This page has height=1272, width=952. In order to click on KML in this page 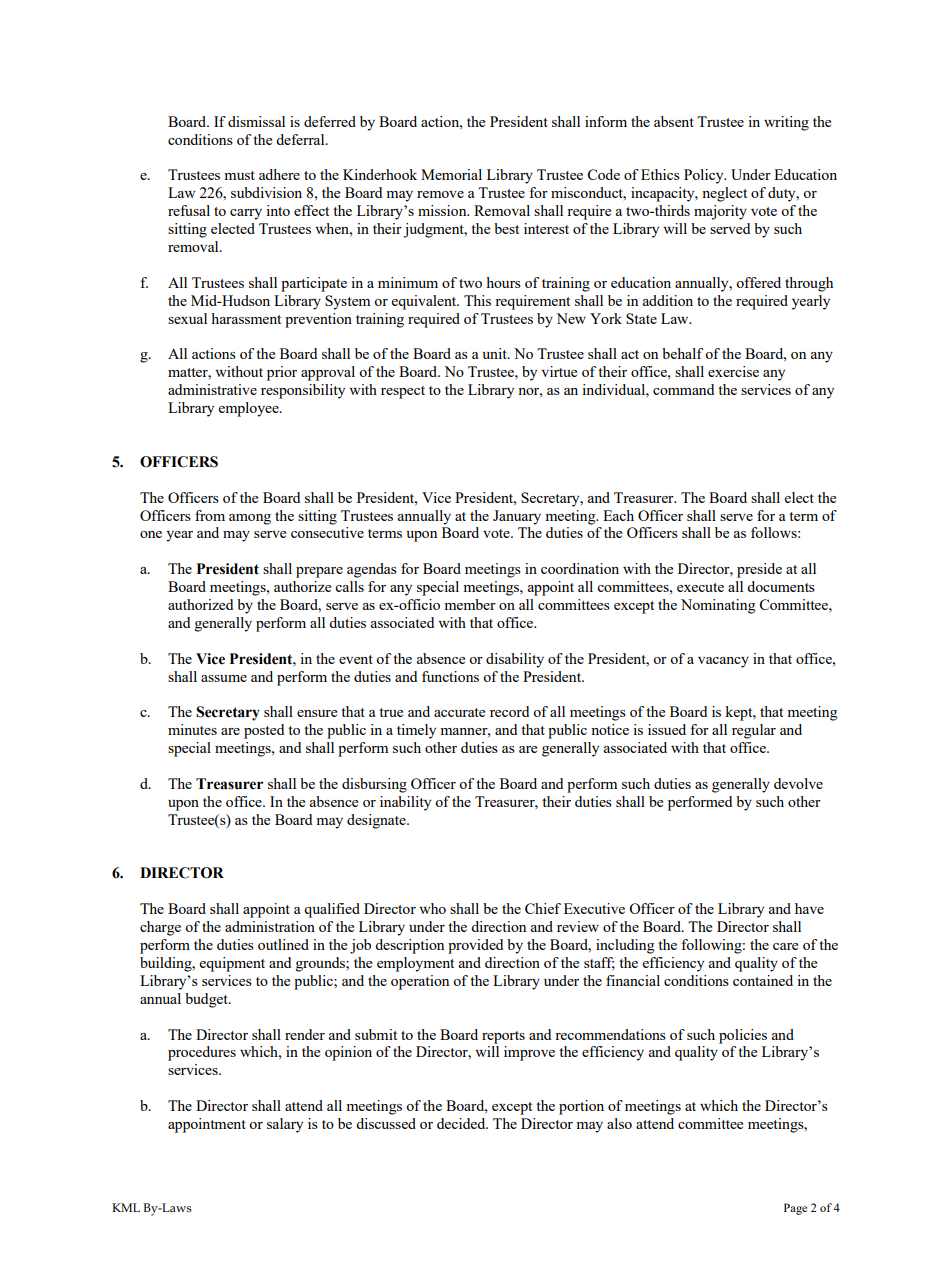, I will do `click(126, 1207)`.
